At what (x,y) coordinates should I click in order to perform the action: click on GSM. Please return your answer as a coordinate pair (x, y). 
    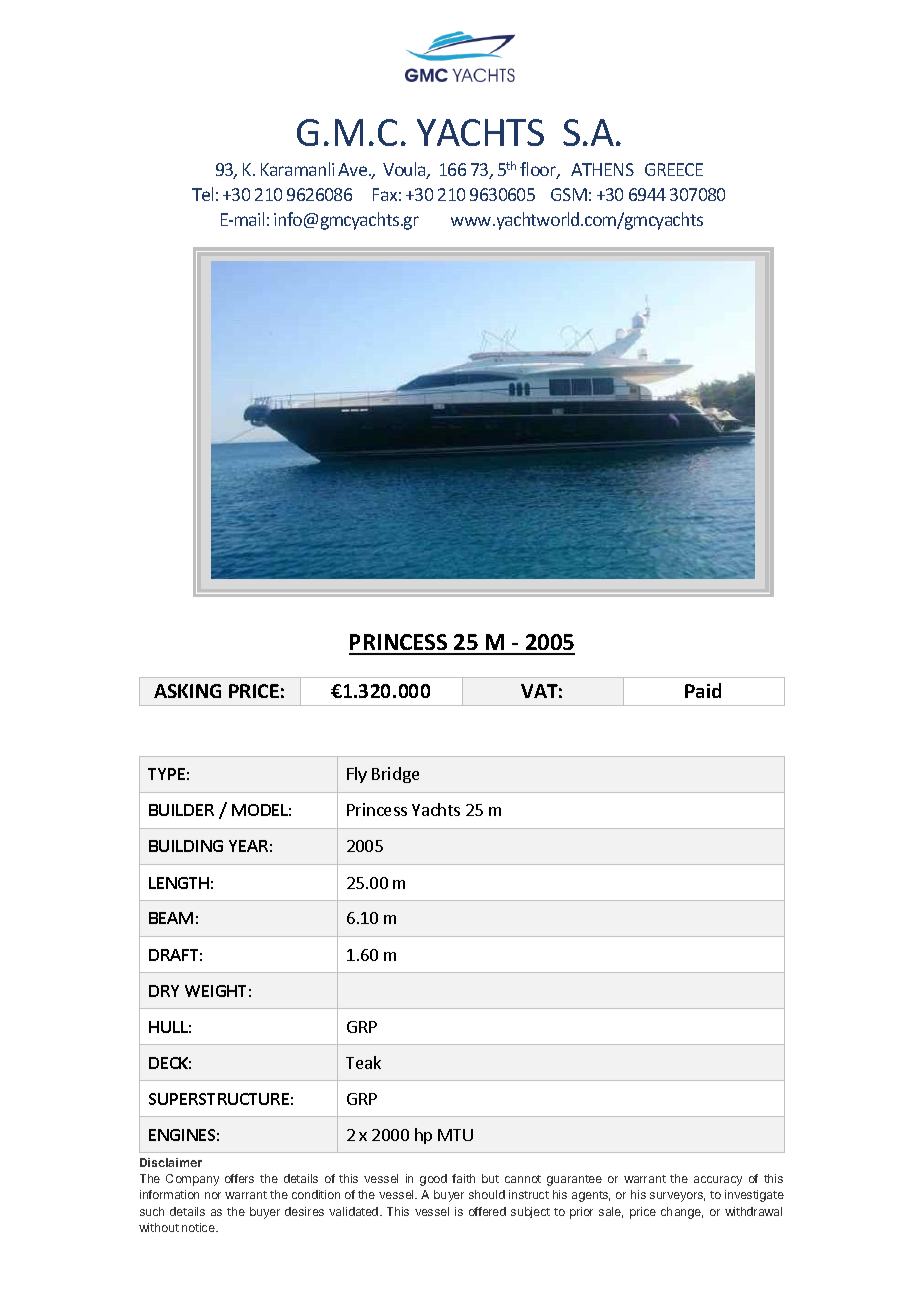
    Looking at the image, I should click on (569, 194).
